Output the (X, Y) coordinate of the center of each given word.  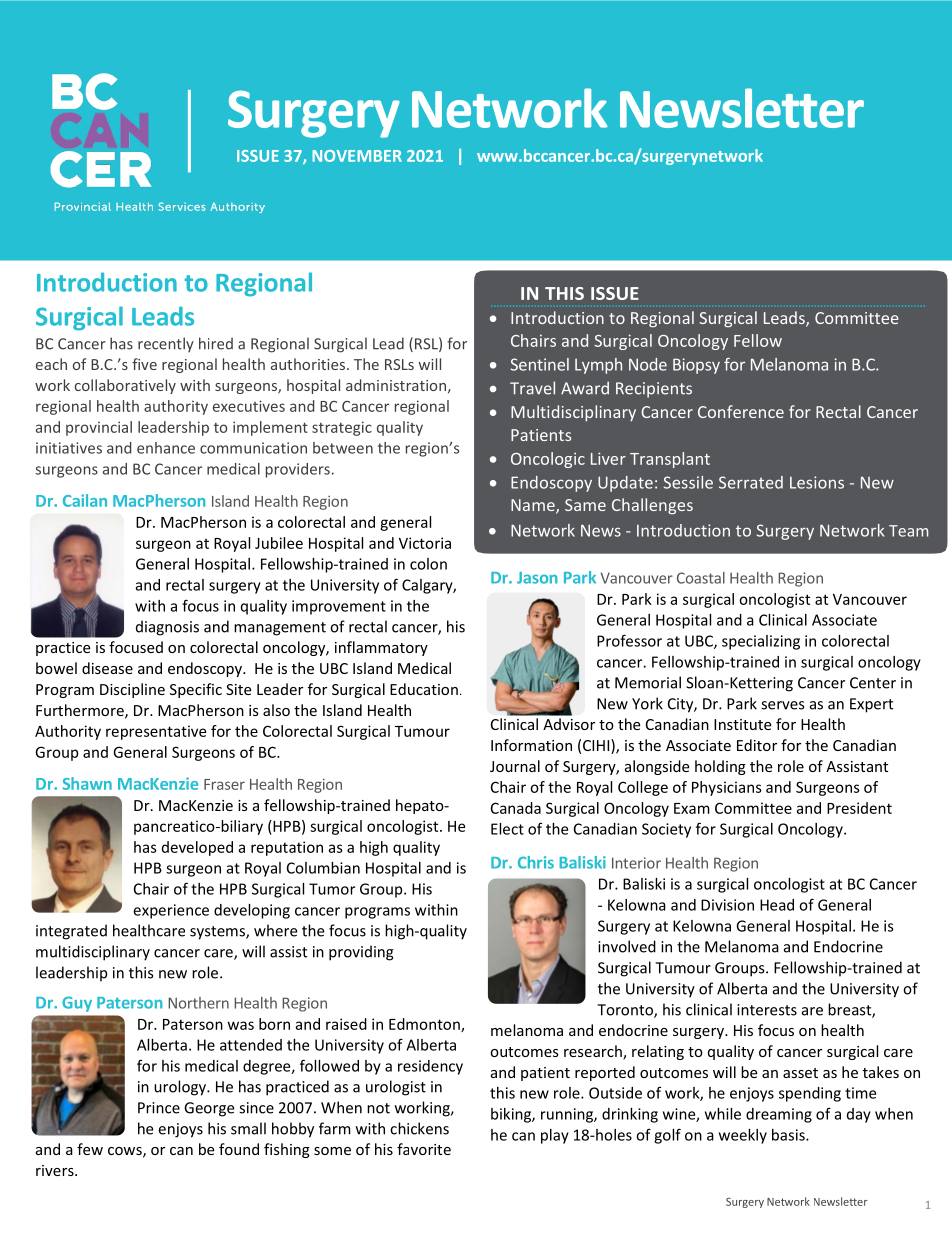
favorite (424, 1149)
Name (534, 506)
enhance (166, 448)
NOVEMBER (357, 156)
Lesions (817, 482)
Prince (159, 1108)
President (859, 808)
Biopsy (696, 366)
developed (197, 848)
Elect (507, 829)
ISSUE (258, 156)
